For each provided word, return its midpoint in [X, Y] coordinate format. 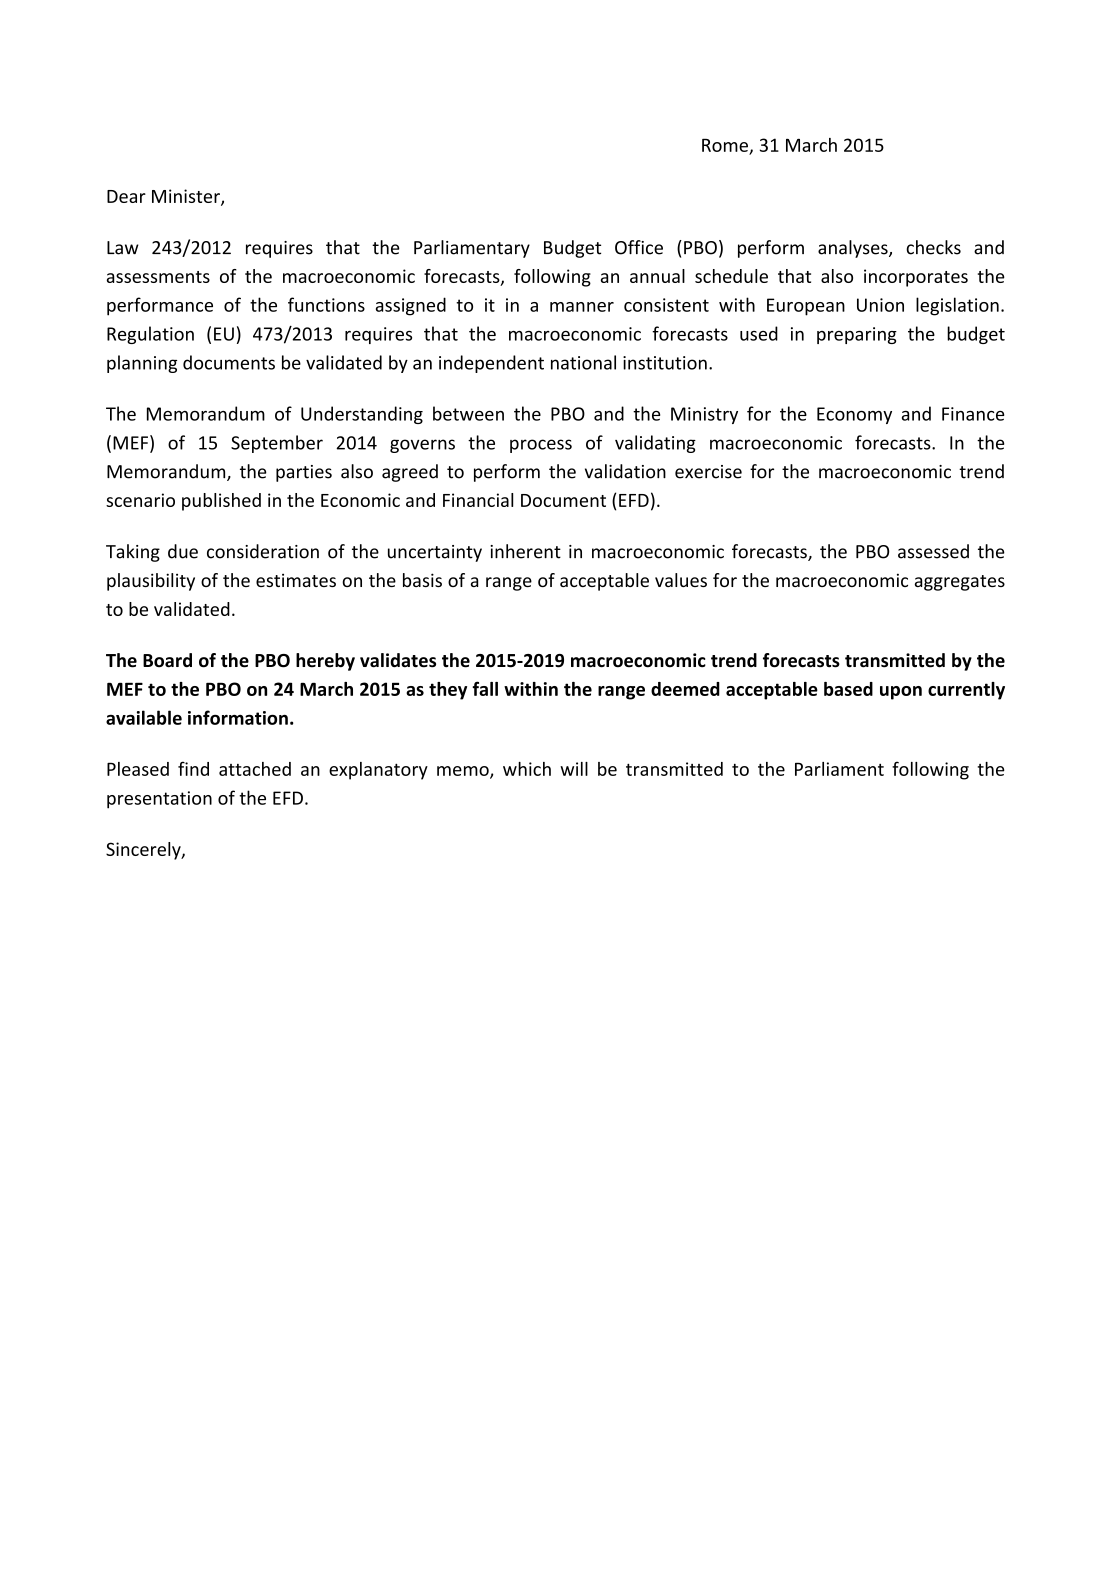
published [221, 502]
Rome [725, 145]
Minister [187, 197]
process [541, 446]
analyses [854, 249]
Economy [854, 415]
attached [255, 769]
